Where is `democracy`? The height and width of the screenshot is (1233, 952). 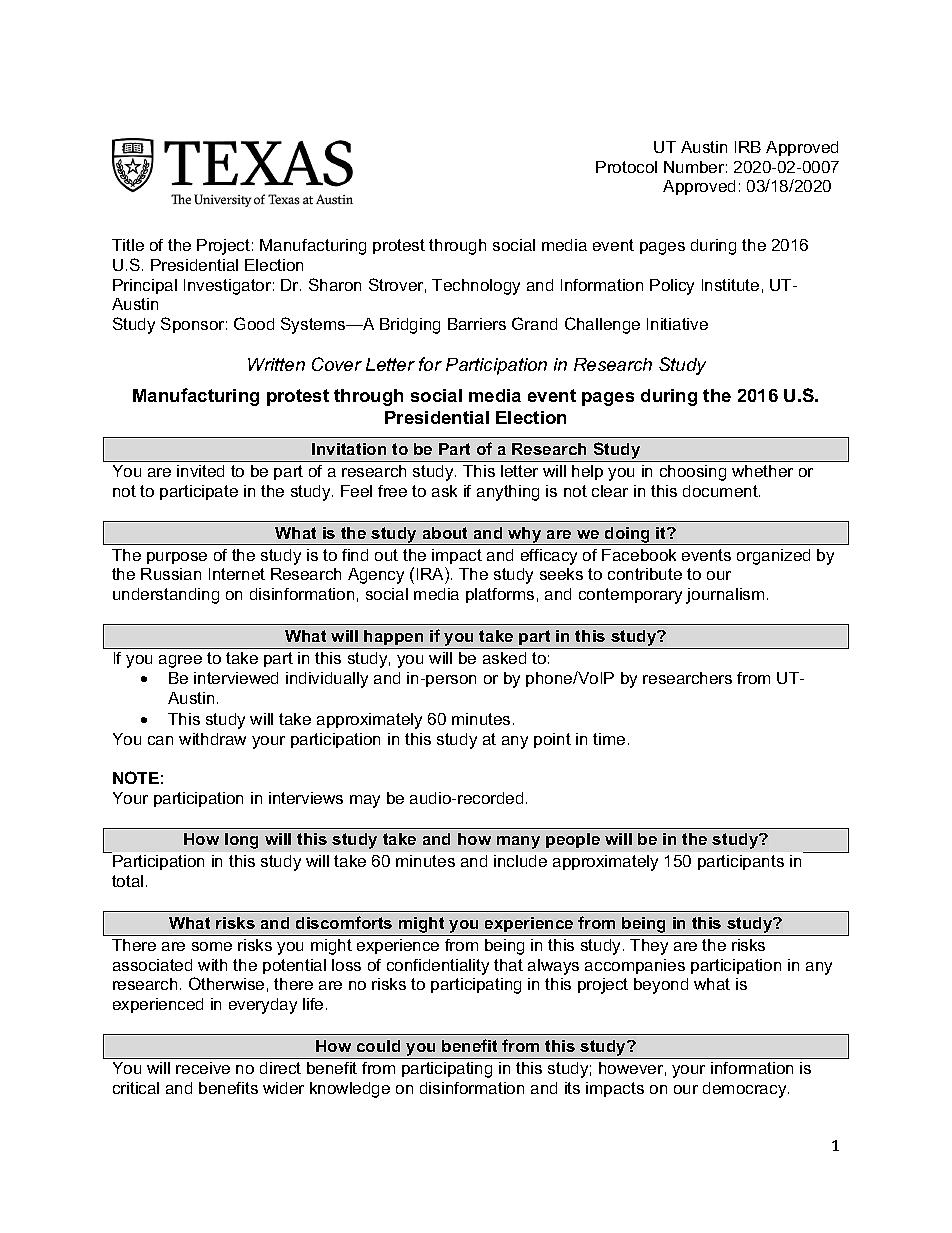 democracy is located at coordinates (746, 1090).
